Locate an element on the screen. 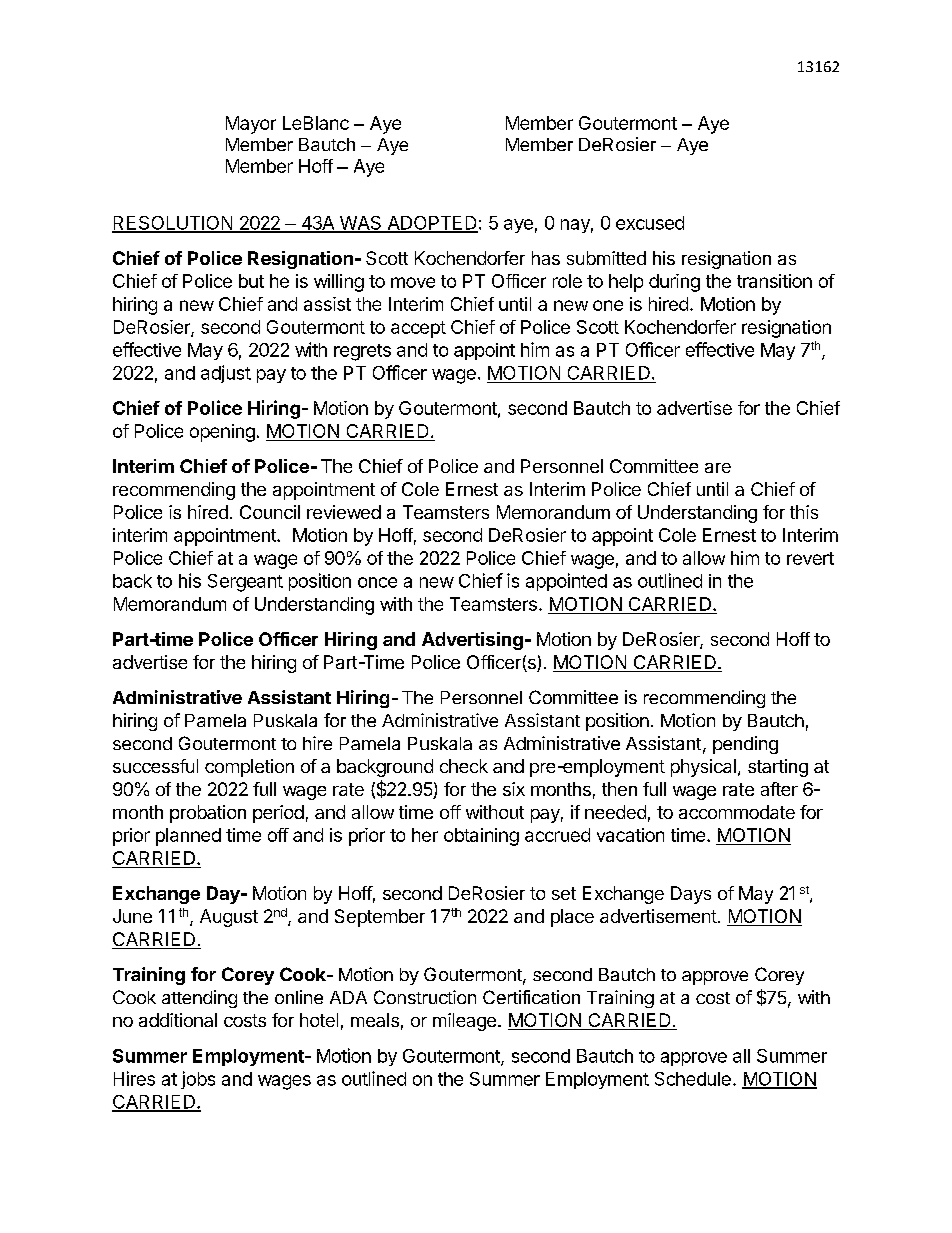 This screenshot has height=1233, width=952. ADOPTED is located at coordinates (431, 224).
